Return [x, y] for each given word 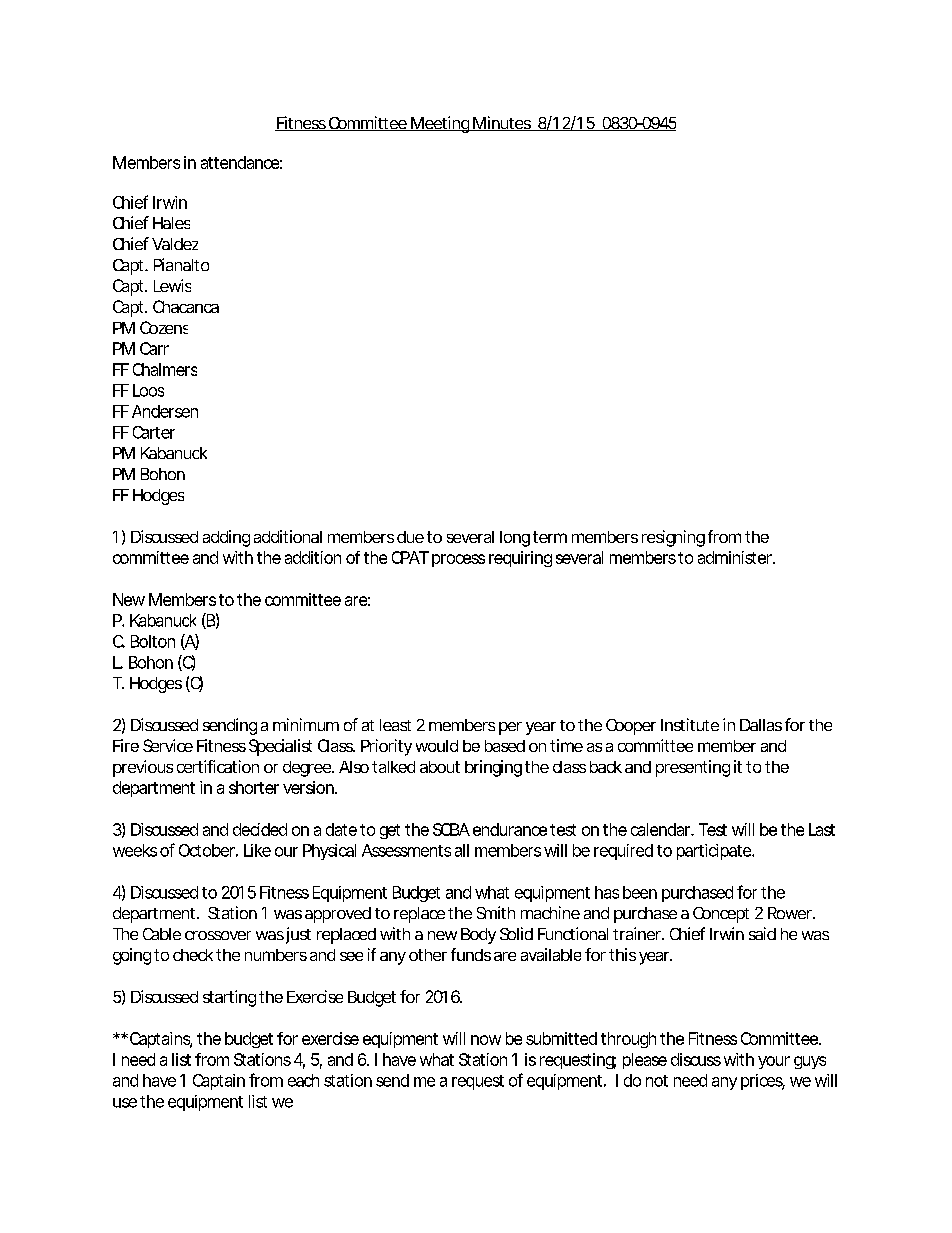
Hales [171, 223]
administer [736, 557]
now [486, 1040]
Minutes [502, 123]
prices [763, 1082]
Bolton [153, 641]
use [125, 1103]
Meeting [440, 124]
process [458, 560]
